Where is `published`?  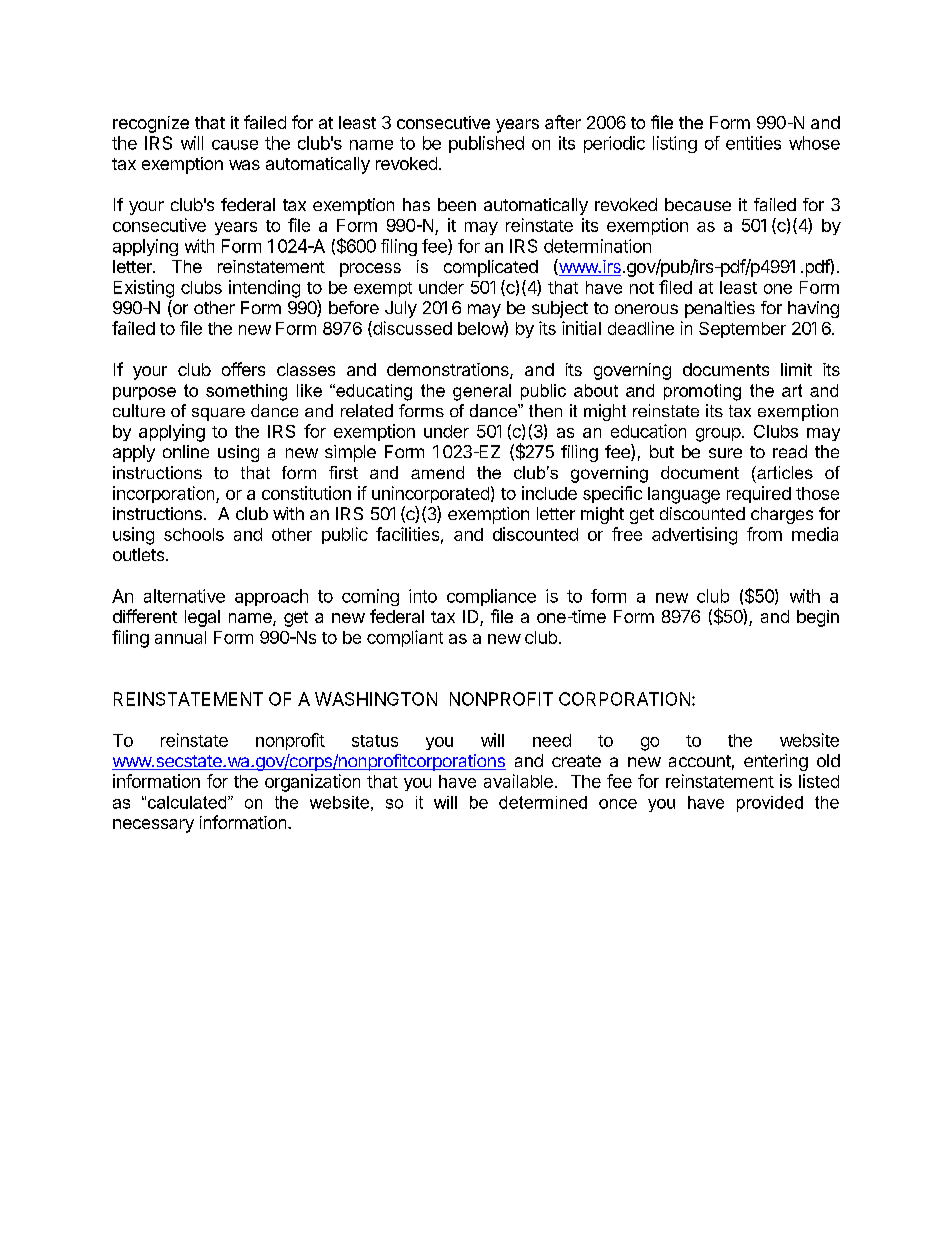 published is located at coordinates (486, 144).
